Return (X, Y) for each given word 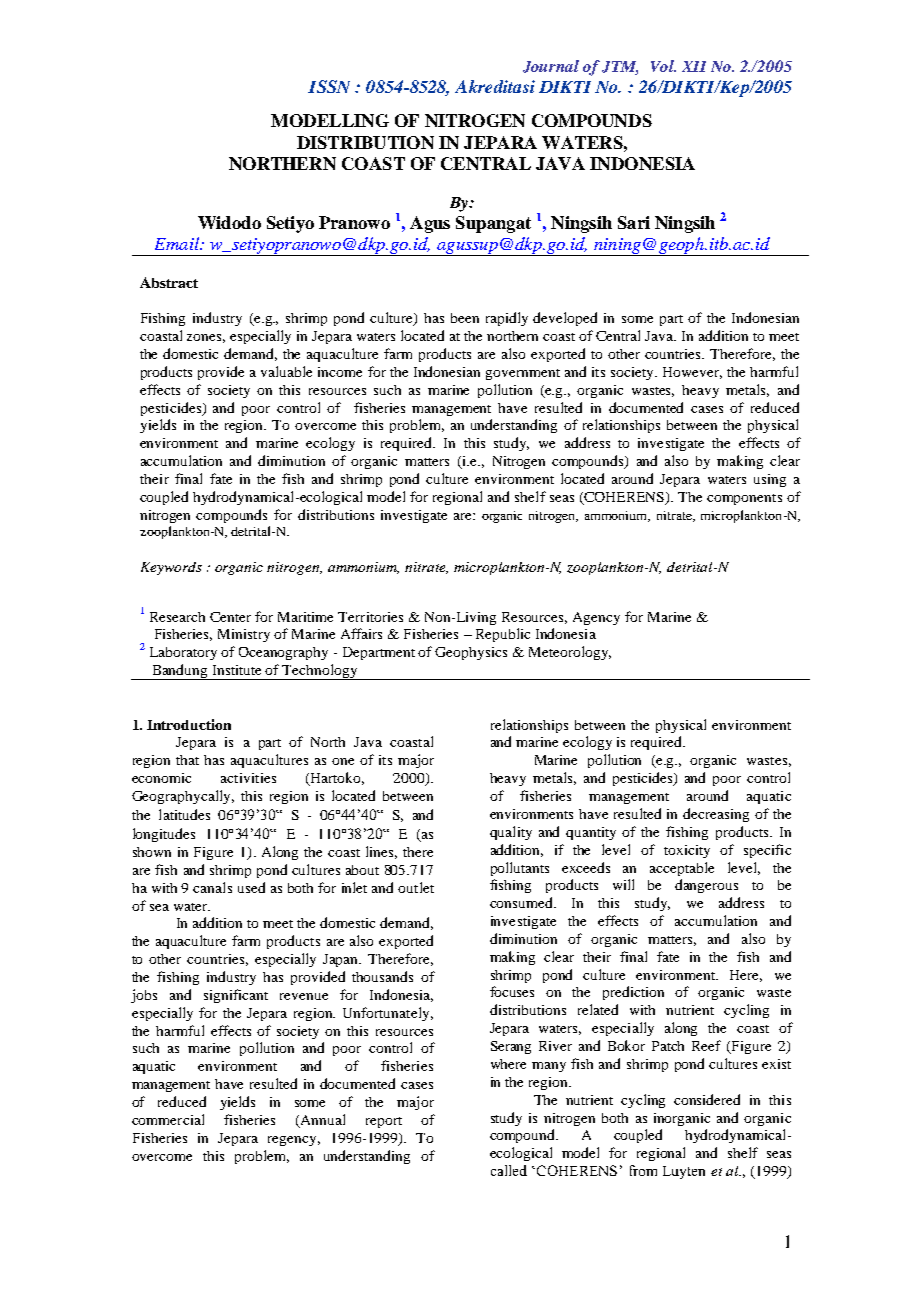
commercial (168, 1119)
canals (212, 887)
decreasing (716, 815)
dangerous (706, 886)
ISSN (329, 86)
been (465, 318)
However (692, 373)
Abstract (169, 282)
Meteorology (570, 653)
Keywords (171, 568)
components (744, 499)
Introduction (189, 724)
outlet (416, 887)
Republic (503, 635)
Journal (551, 66)
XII (694, 66)
